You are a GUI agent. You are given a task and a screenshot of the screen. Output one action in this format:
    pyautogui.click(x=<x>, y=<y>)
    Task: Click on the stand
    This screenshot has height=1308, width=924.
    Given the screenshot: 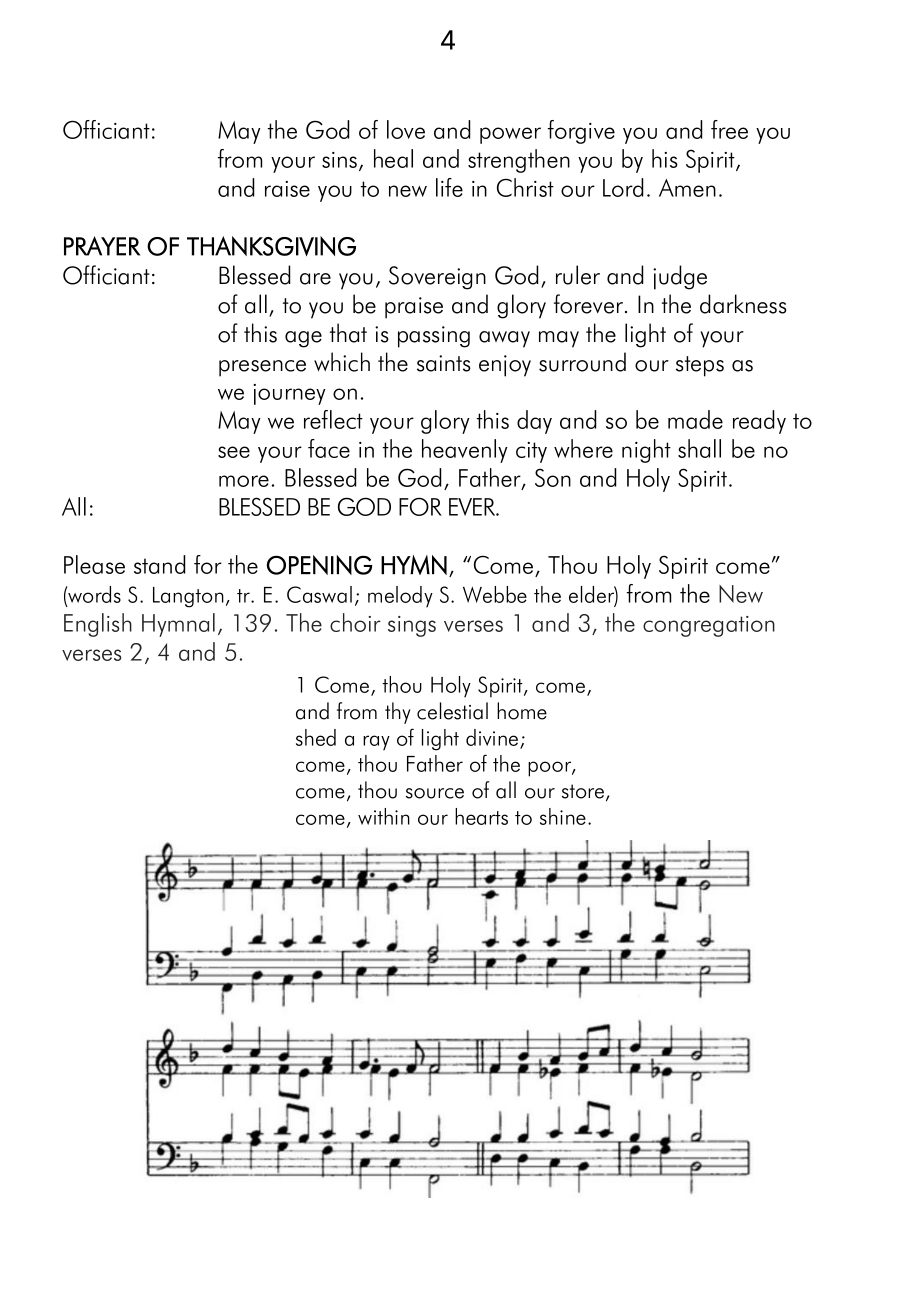 What is the action you would take?
    pyautogui.click(x=160, y=564)
